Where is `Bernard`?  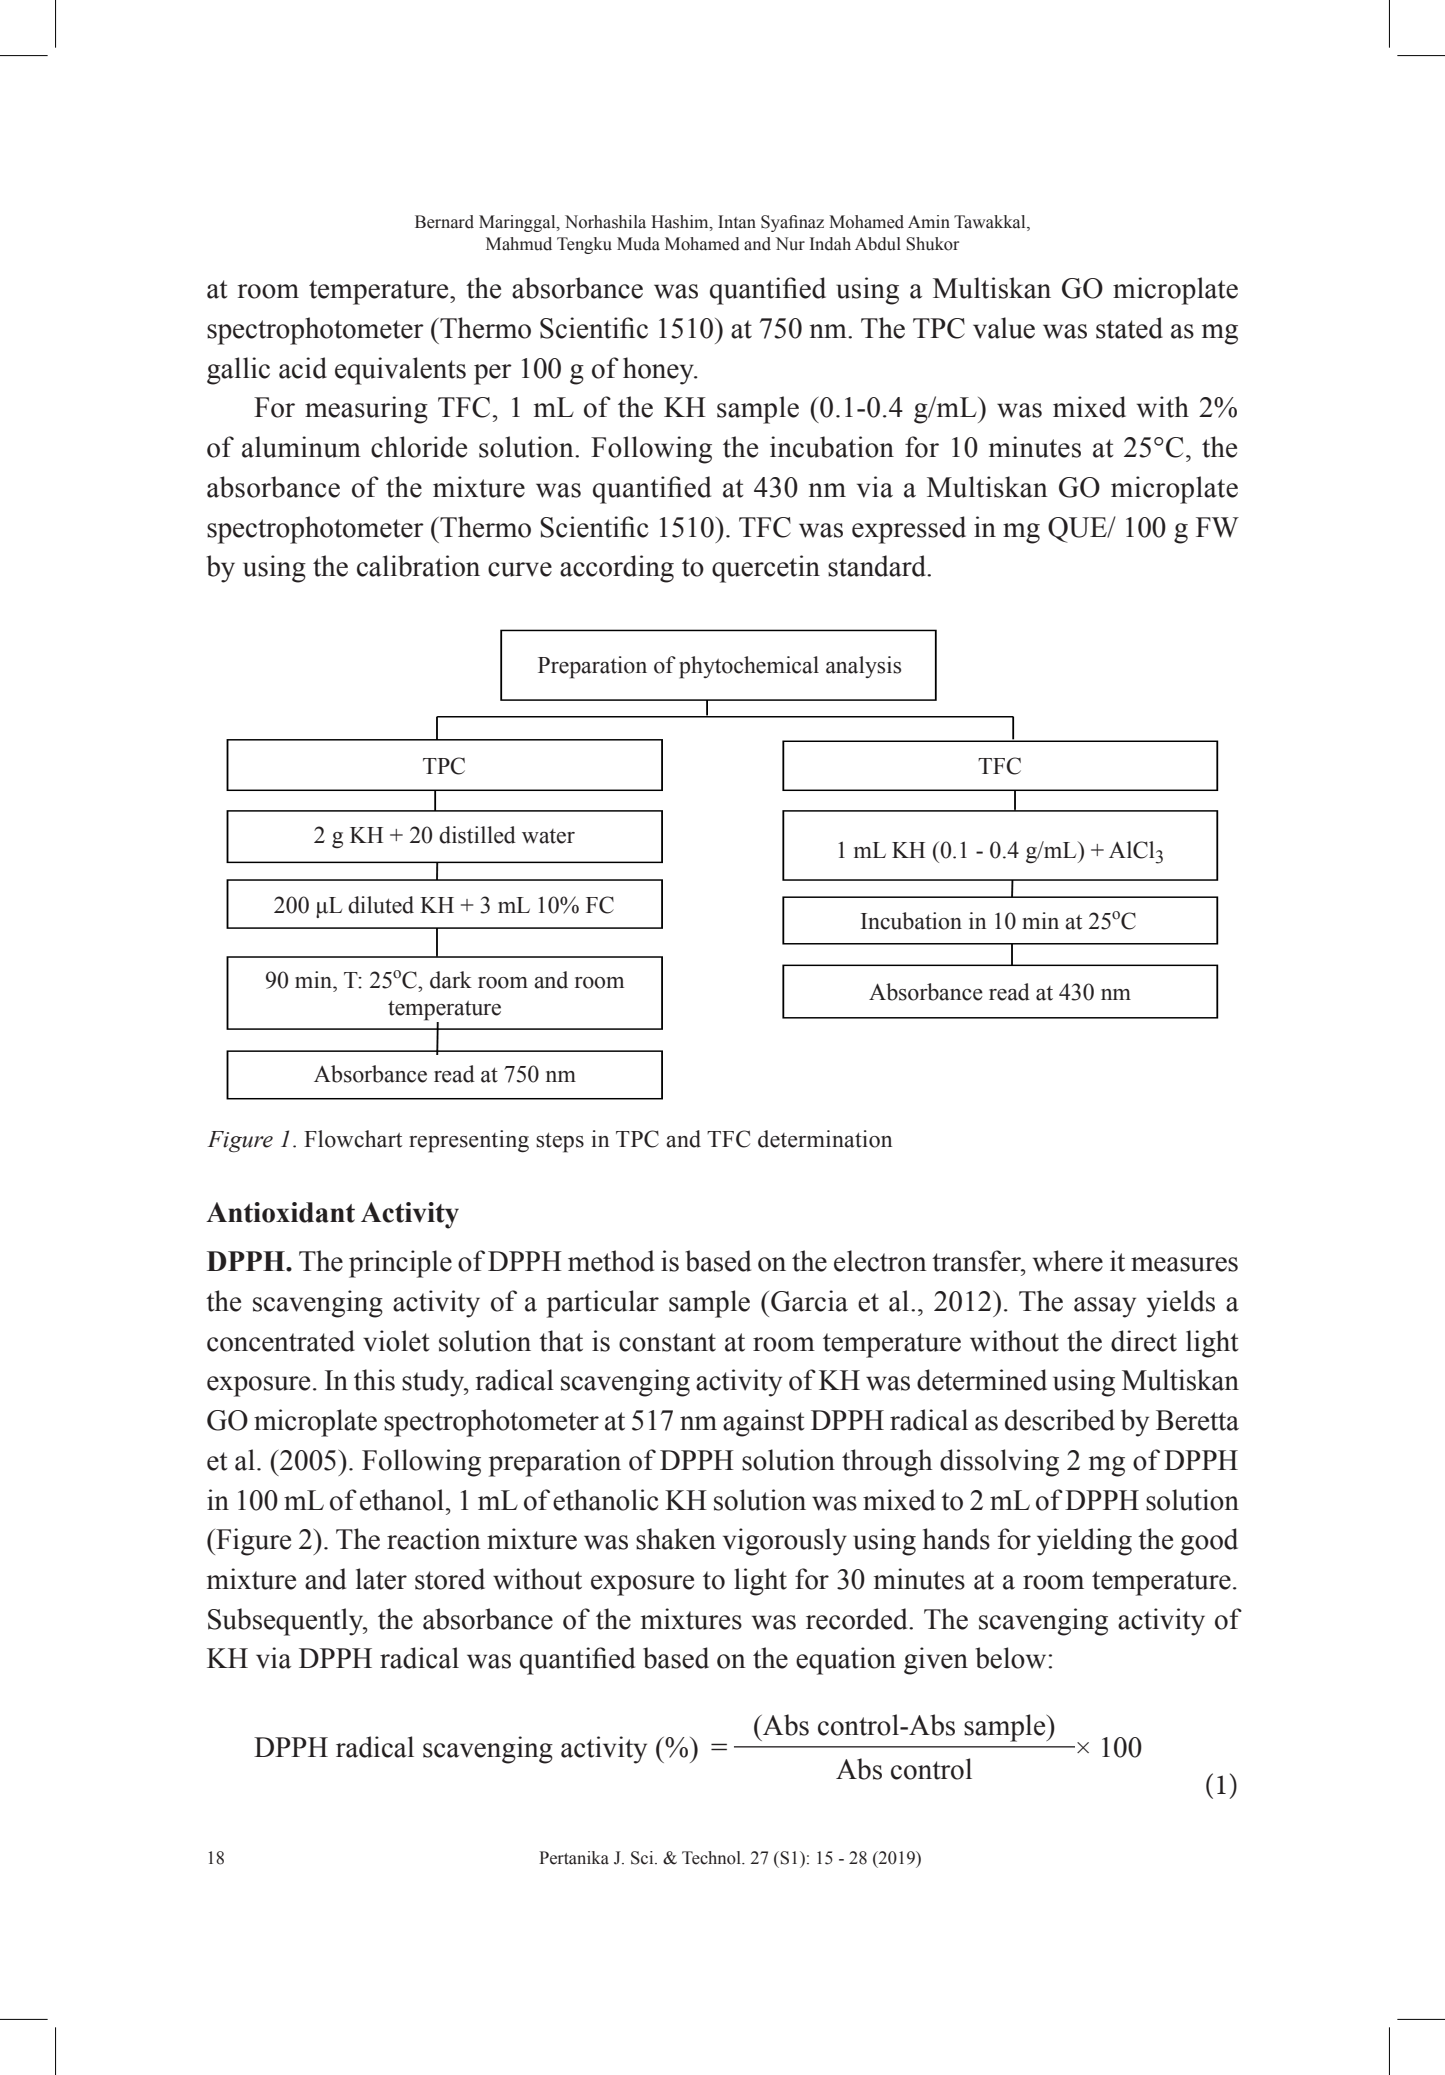 Bernard is located at coordinates (444, 222).
